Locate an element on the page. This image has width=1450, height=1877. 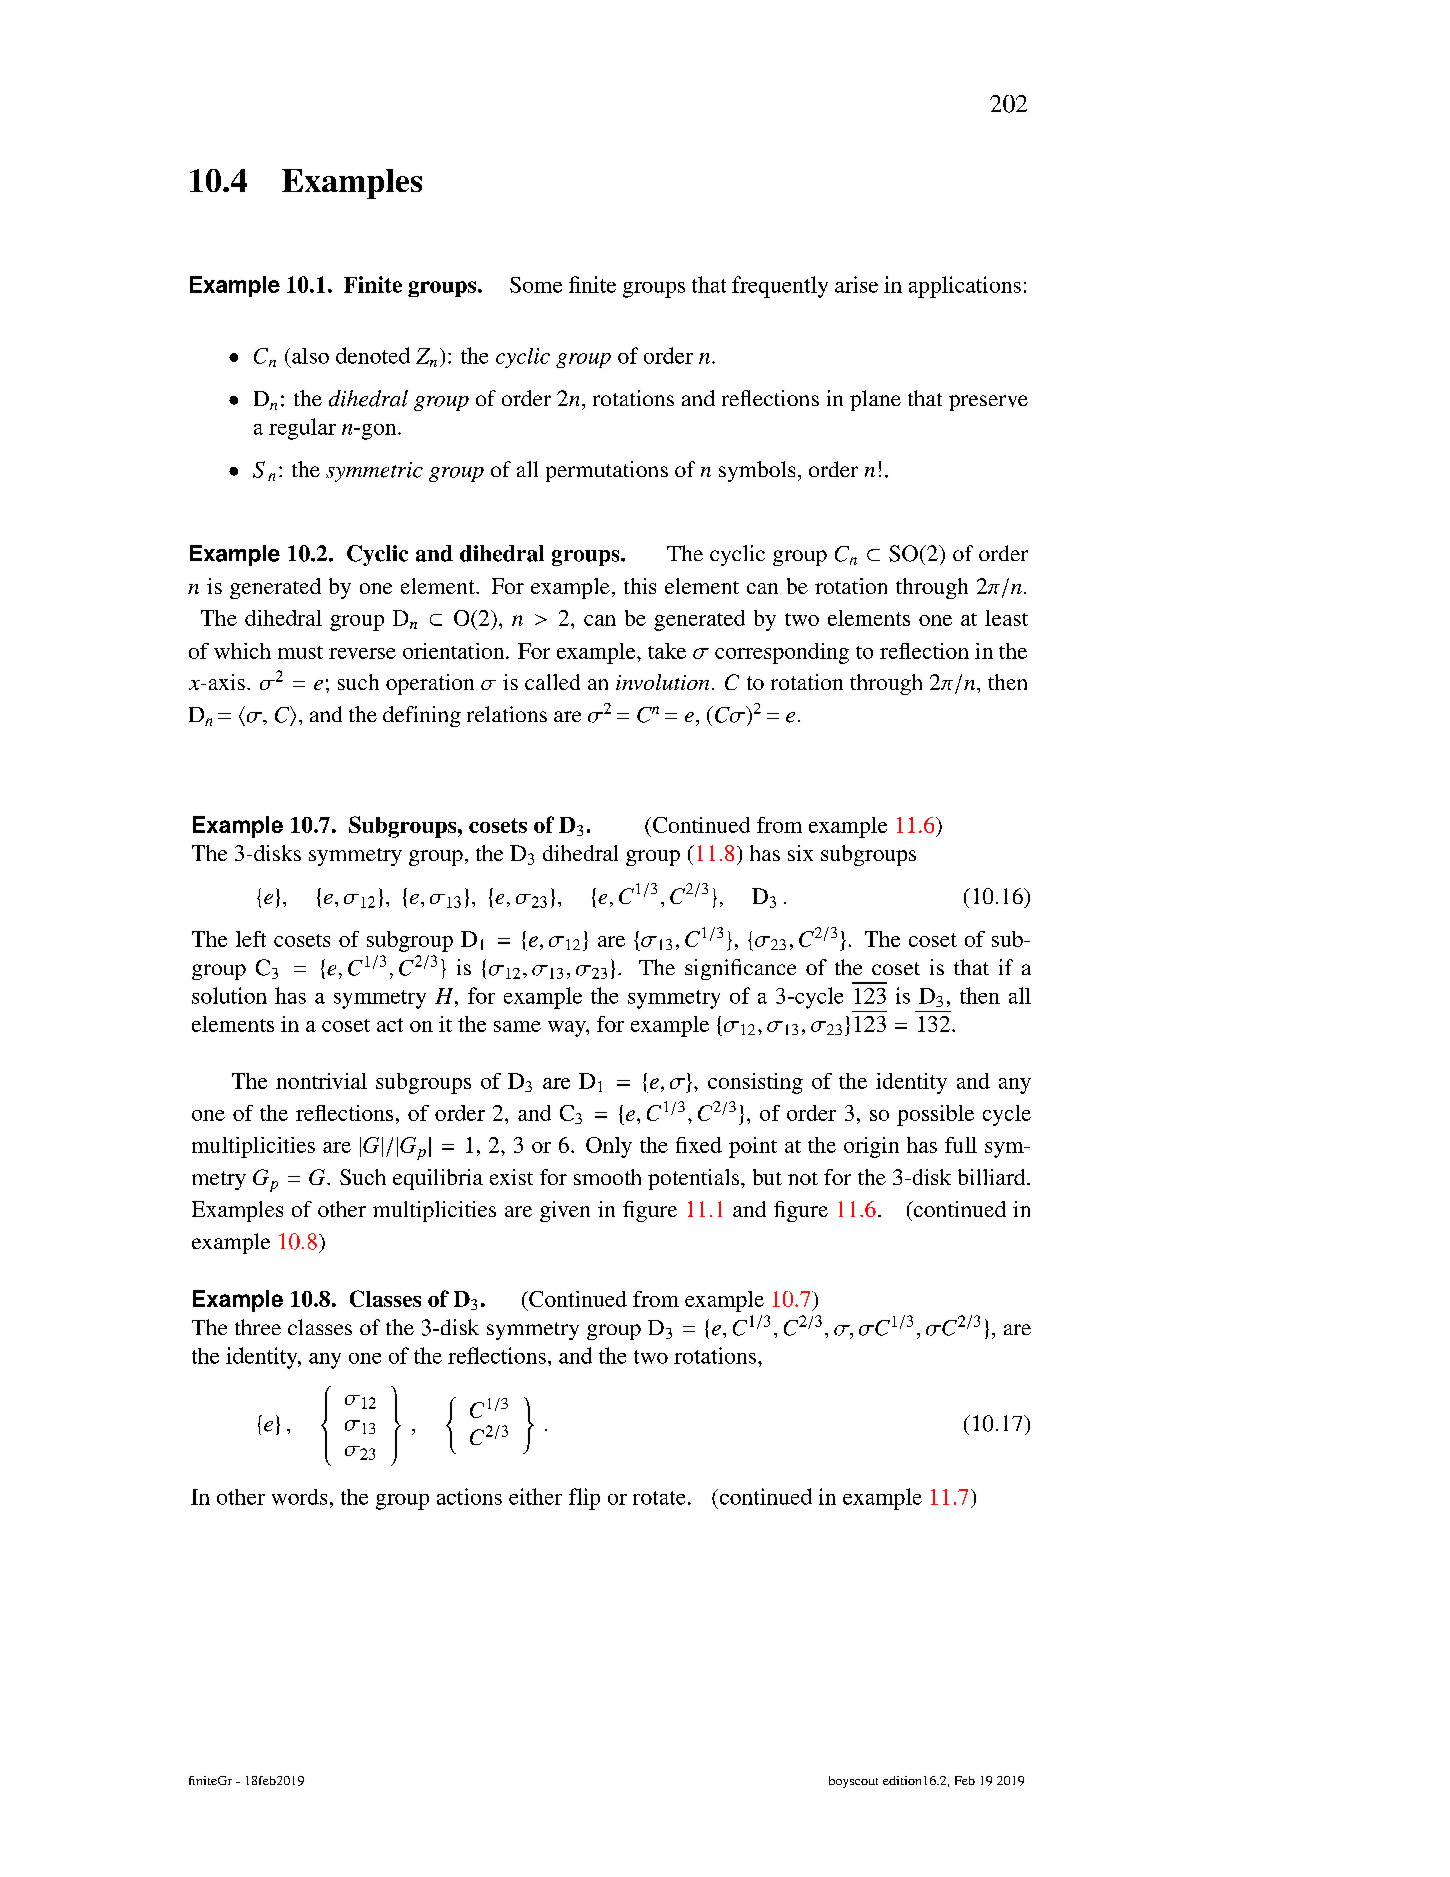
flip is located at coordinates (584, 1499).
